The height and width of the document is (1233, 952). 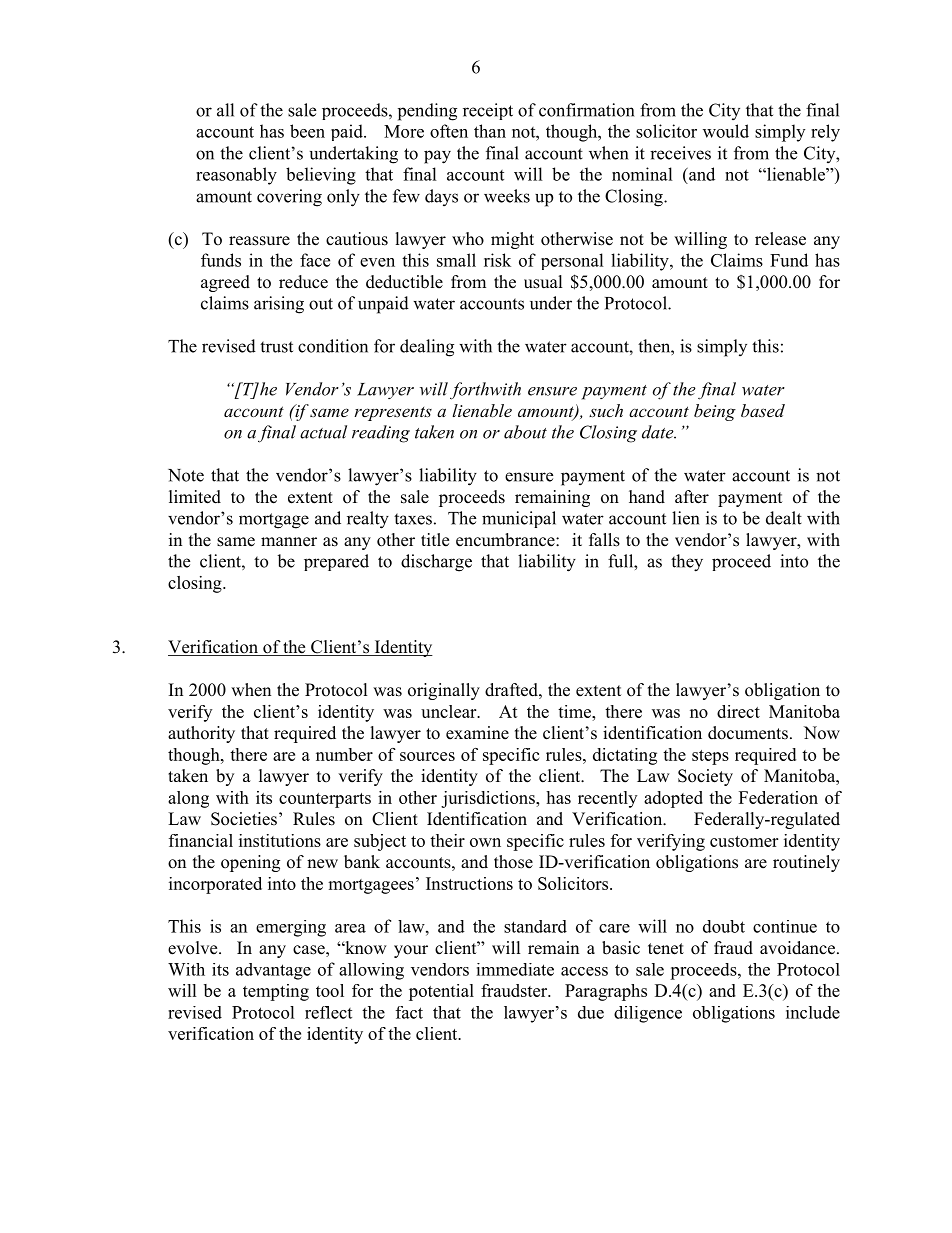 What do you see at coordinates (687, 563) in the document?
I see `they` at bounding box center [687, 563].
